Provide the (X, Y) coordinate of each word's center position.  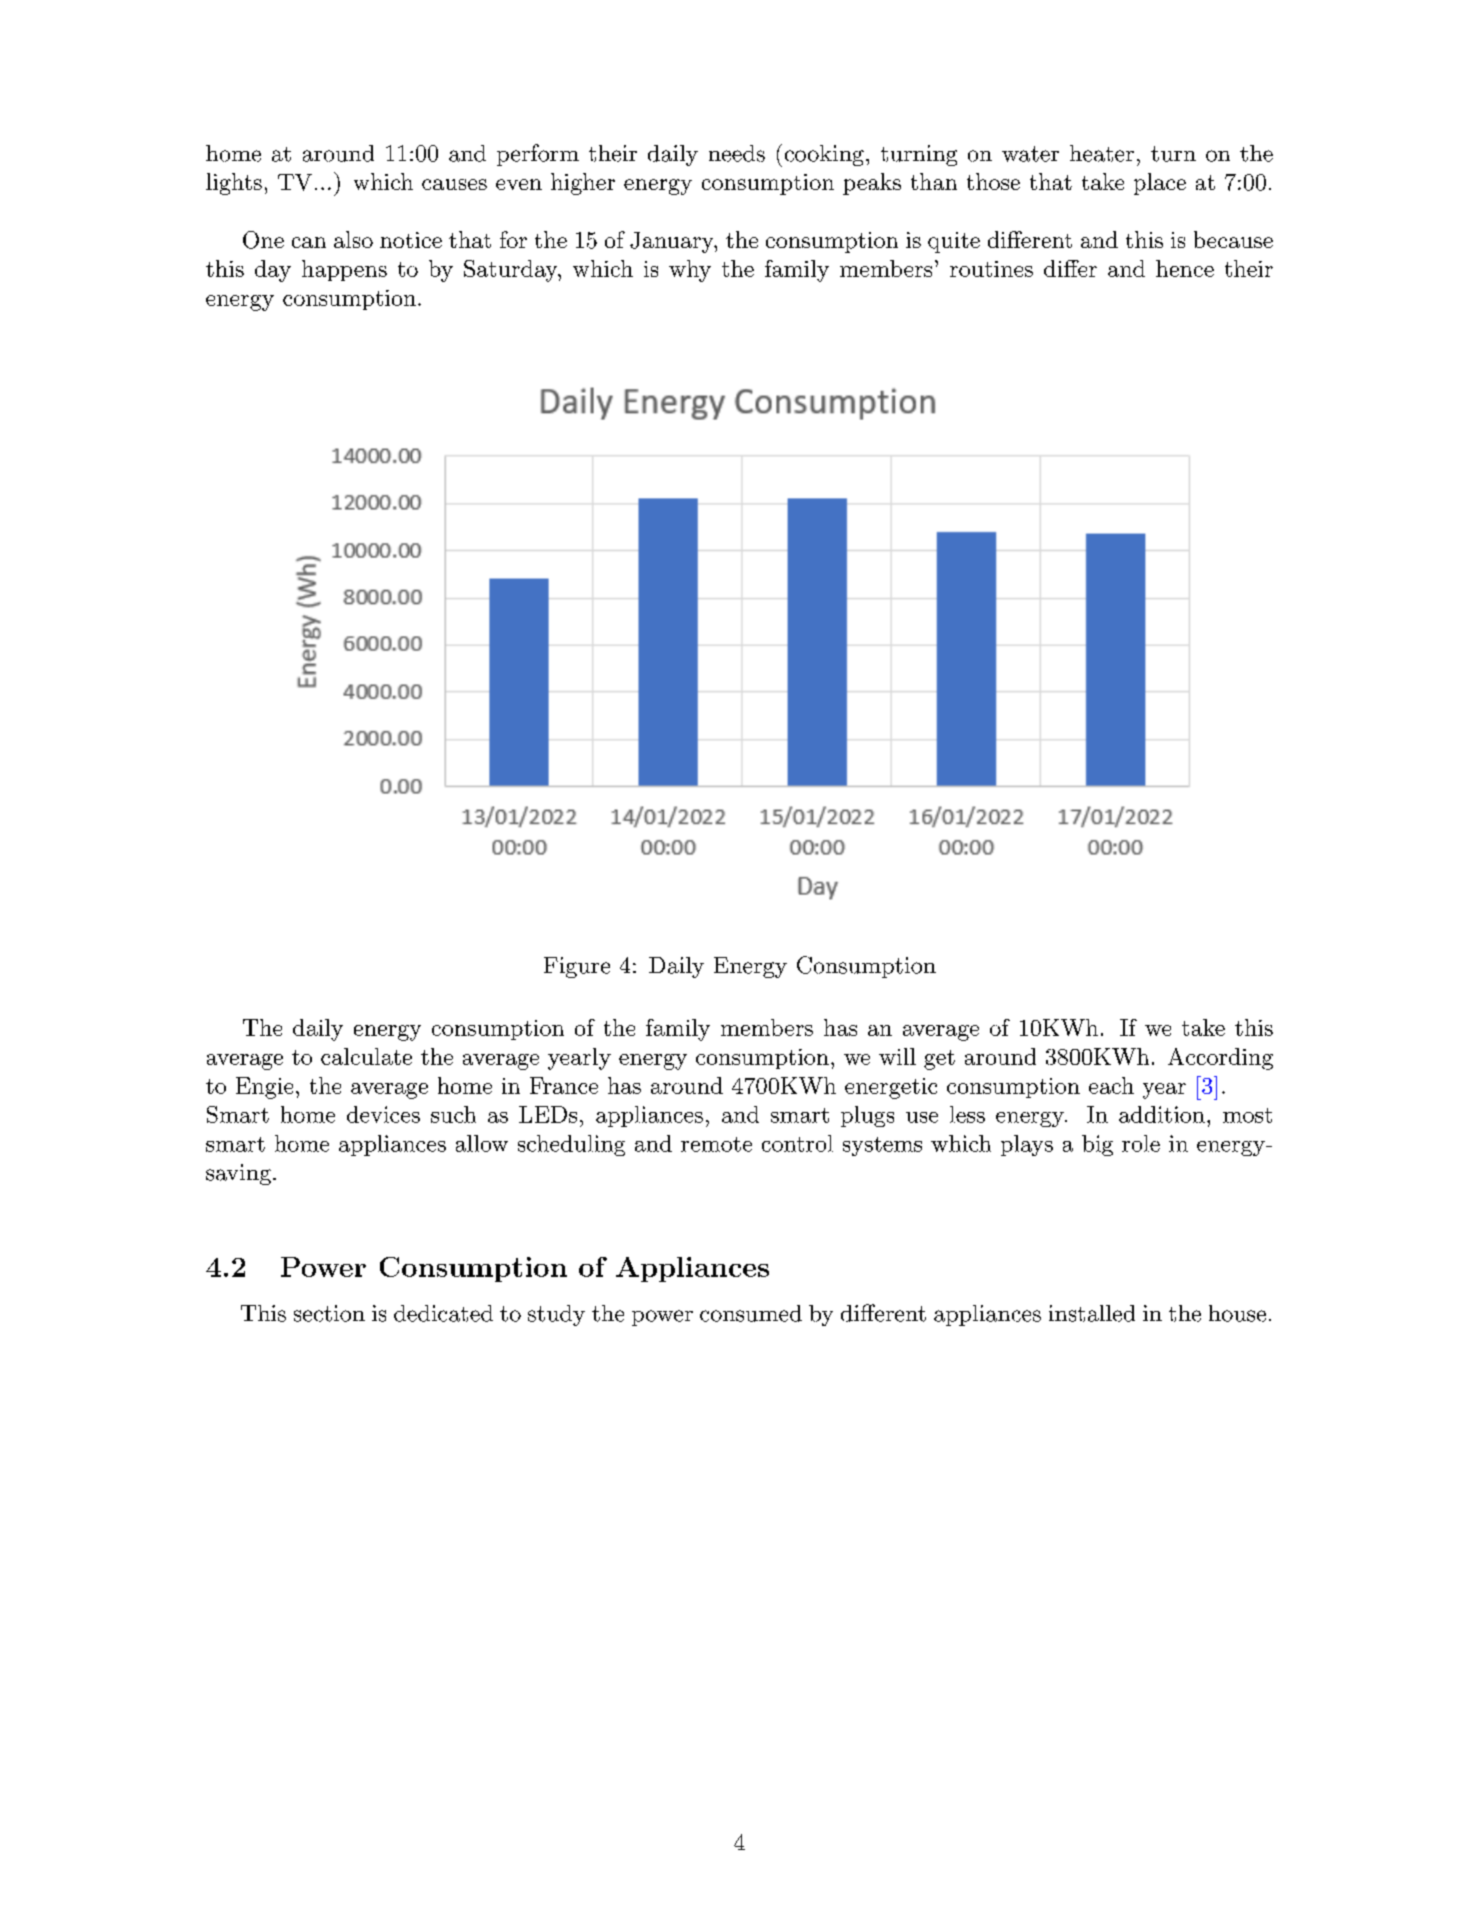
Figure (577, 967)
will (897, 1056)
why (690, 271)
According (1220, 1059)
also (353, 239)
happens (344, 270)
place (1160, 184)
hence (1185, 268)
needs (737, 153)
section (329, 1313)
